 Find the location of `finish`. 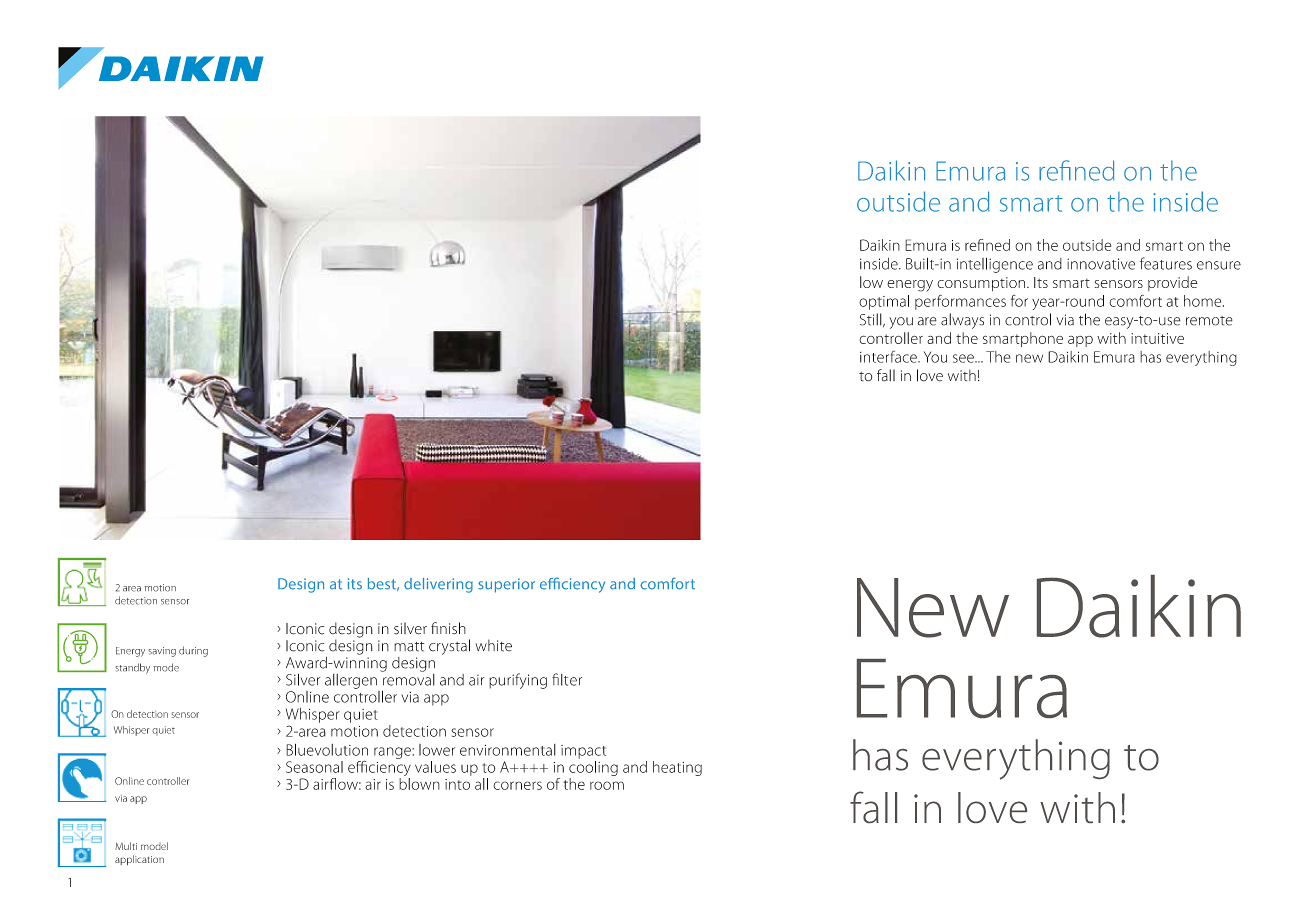

finish is located at coordinates (448, 628).
